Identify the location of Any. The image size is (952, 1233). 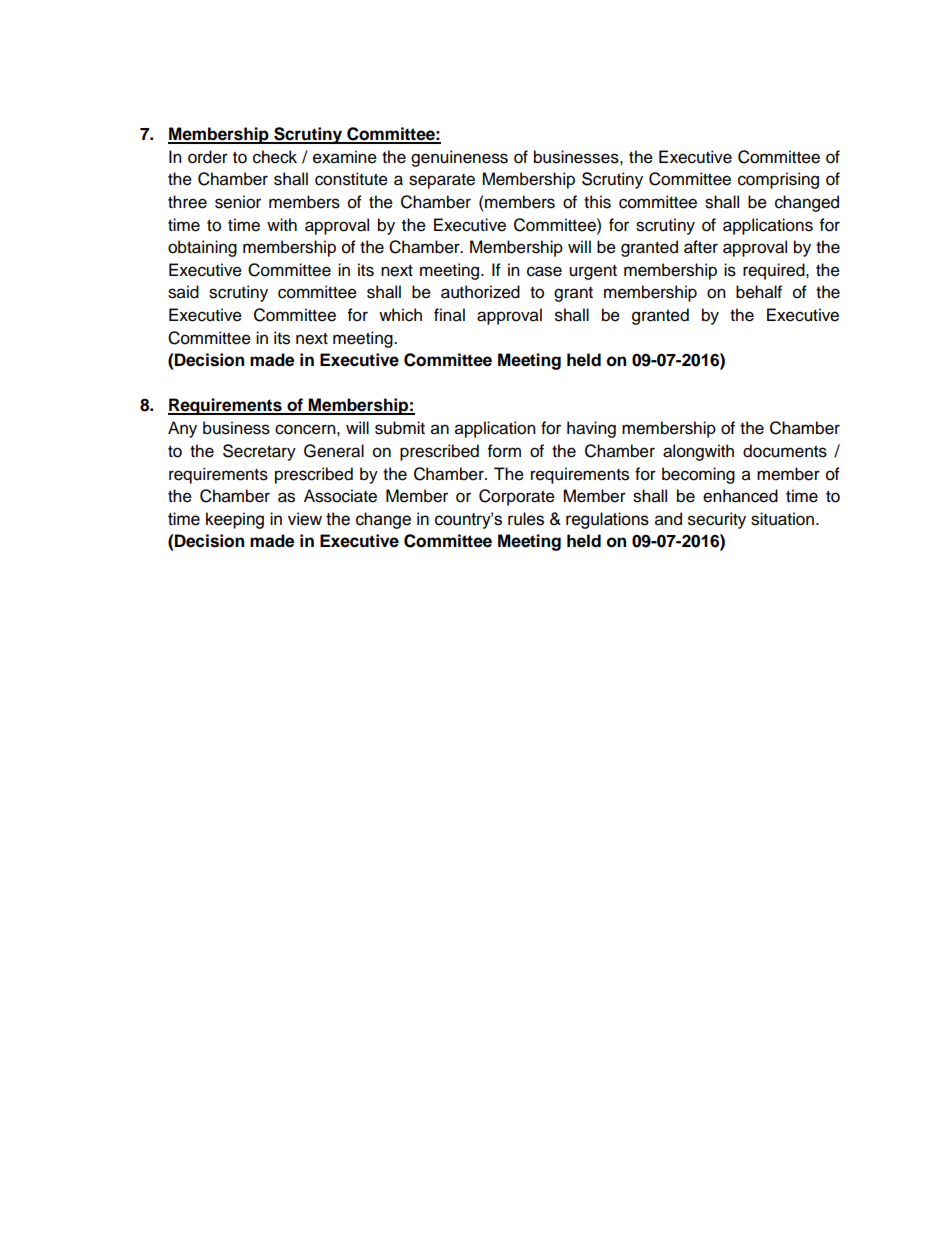
(182, 429).
